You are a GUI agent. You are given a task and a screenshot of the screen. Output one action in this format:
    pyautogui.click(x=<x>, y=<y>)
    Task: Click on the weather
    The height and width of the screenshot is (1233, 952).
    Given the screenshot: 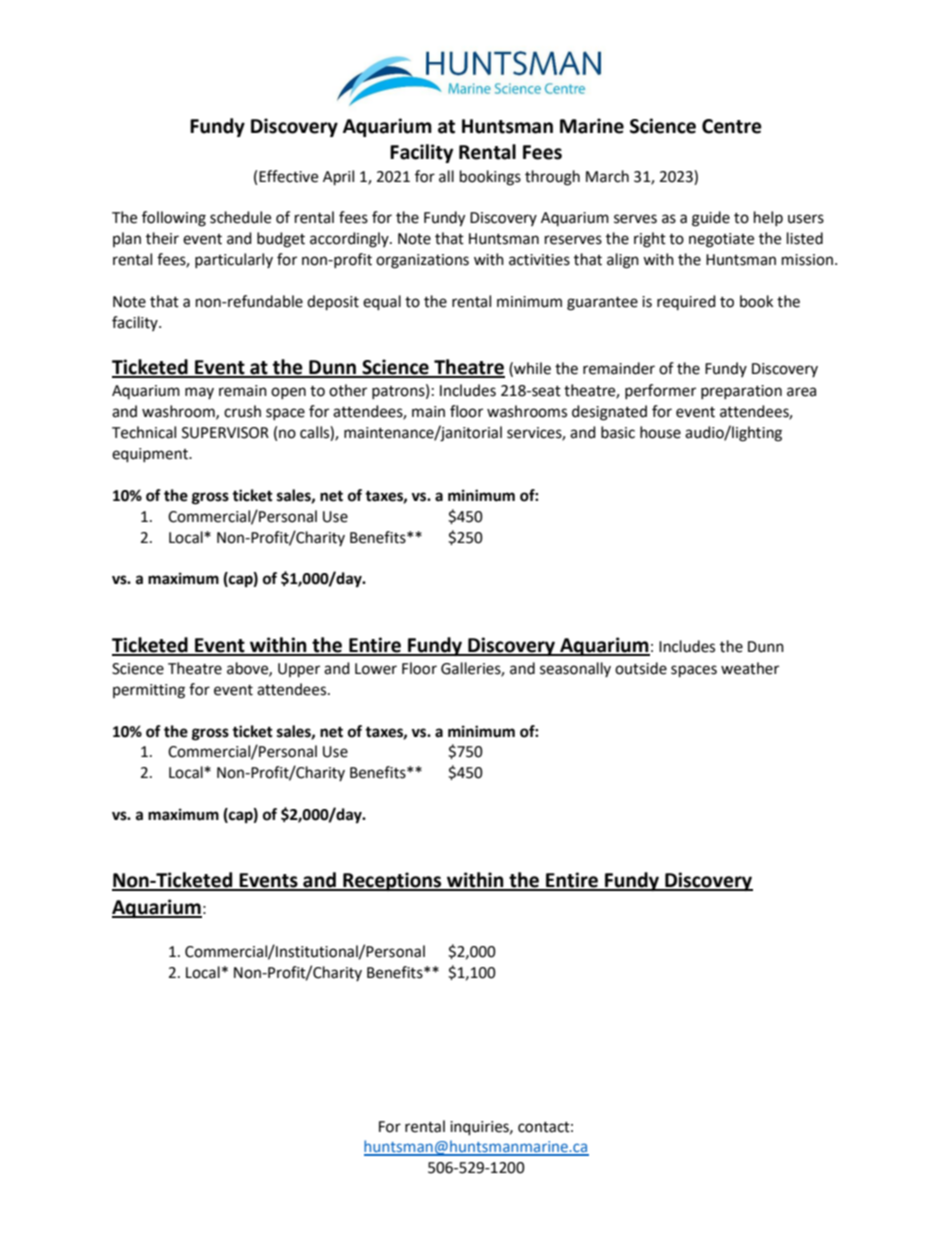 What is the action you would take?
    pyautogui.click(x=750, y=668)
